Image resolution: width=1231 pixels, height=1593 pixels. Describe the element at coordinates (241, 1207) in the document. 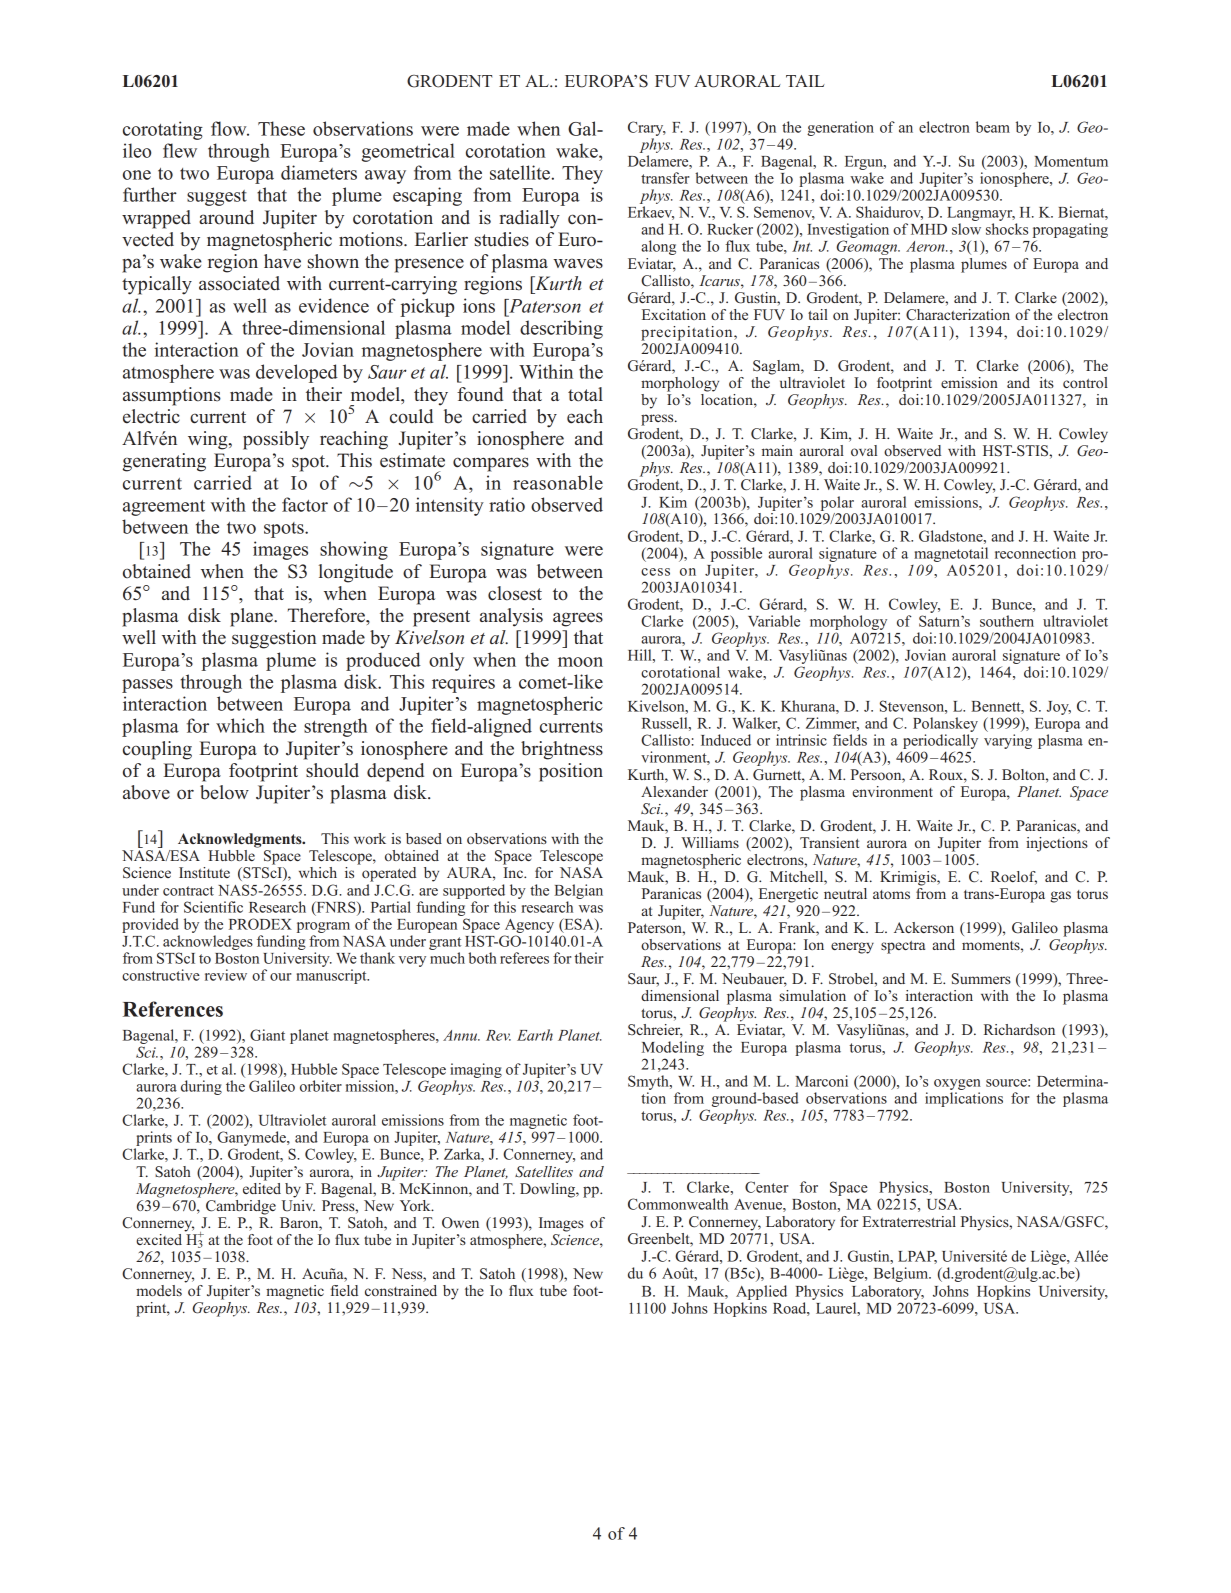

I see `Cambridge` at that location.
